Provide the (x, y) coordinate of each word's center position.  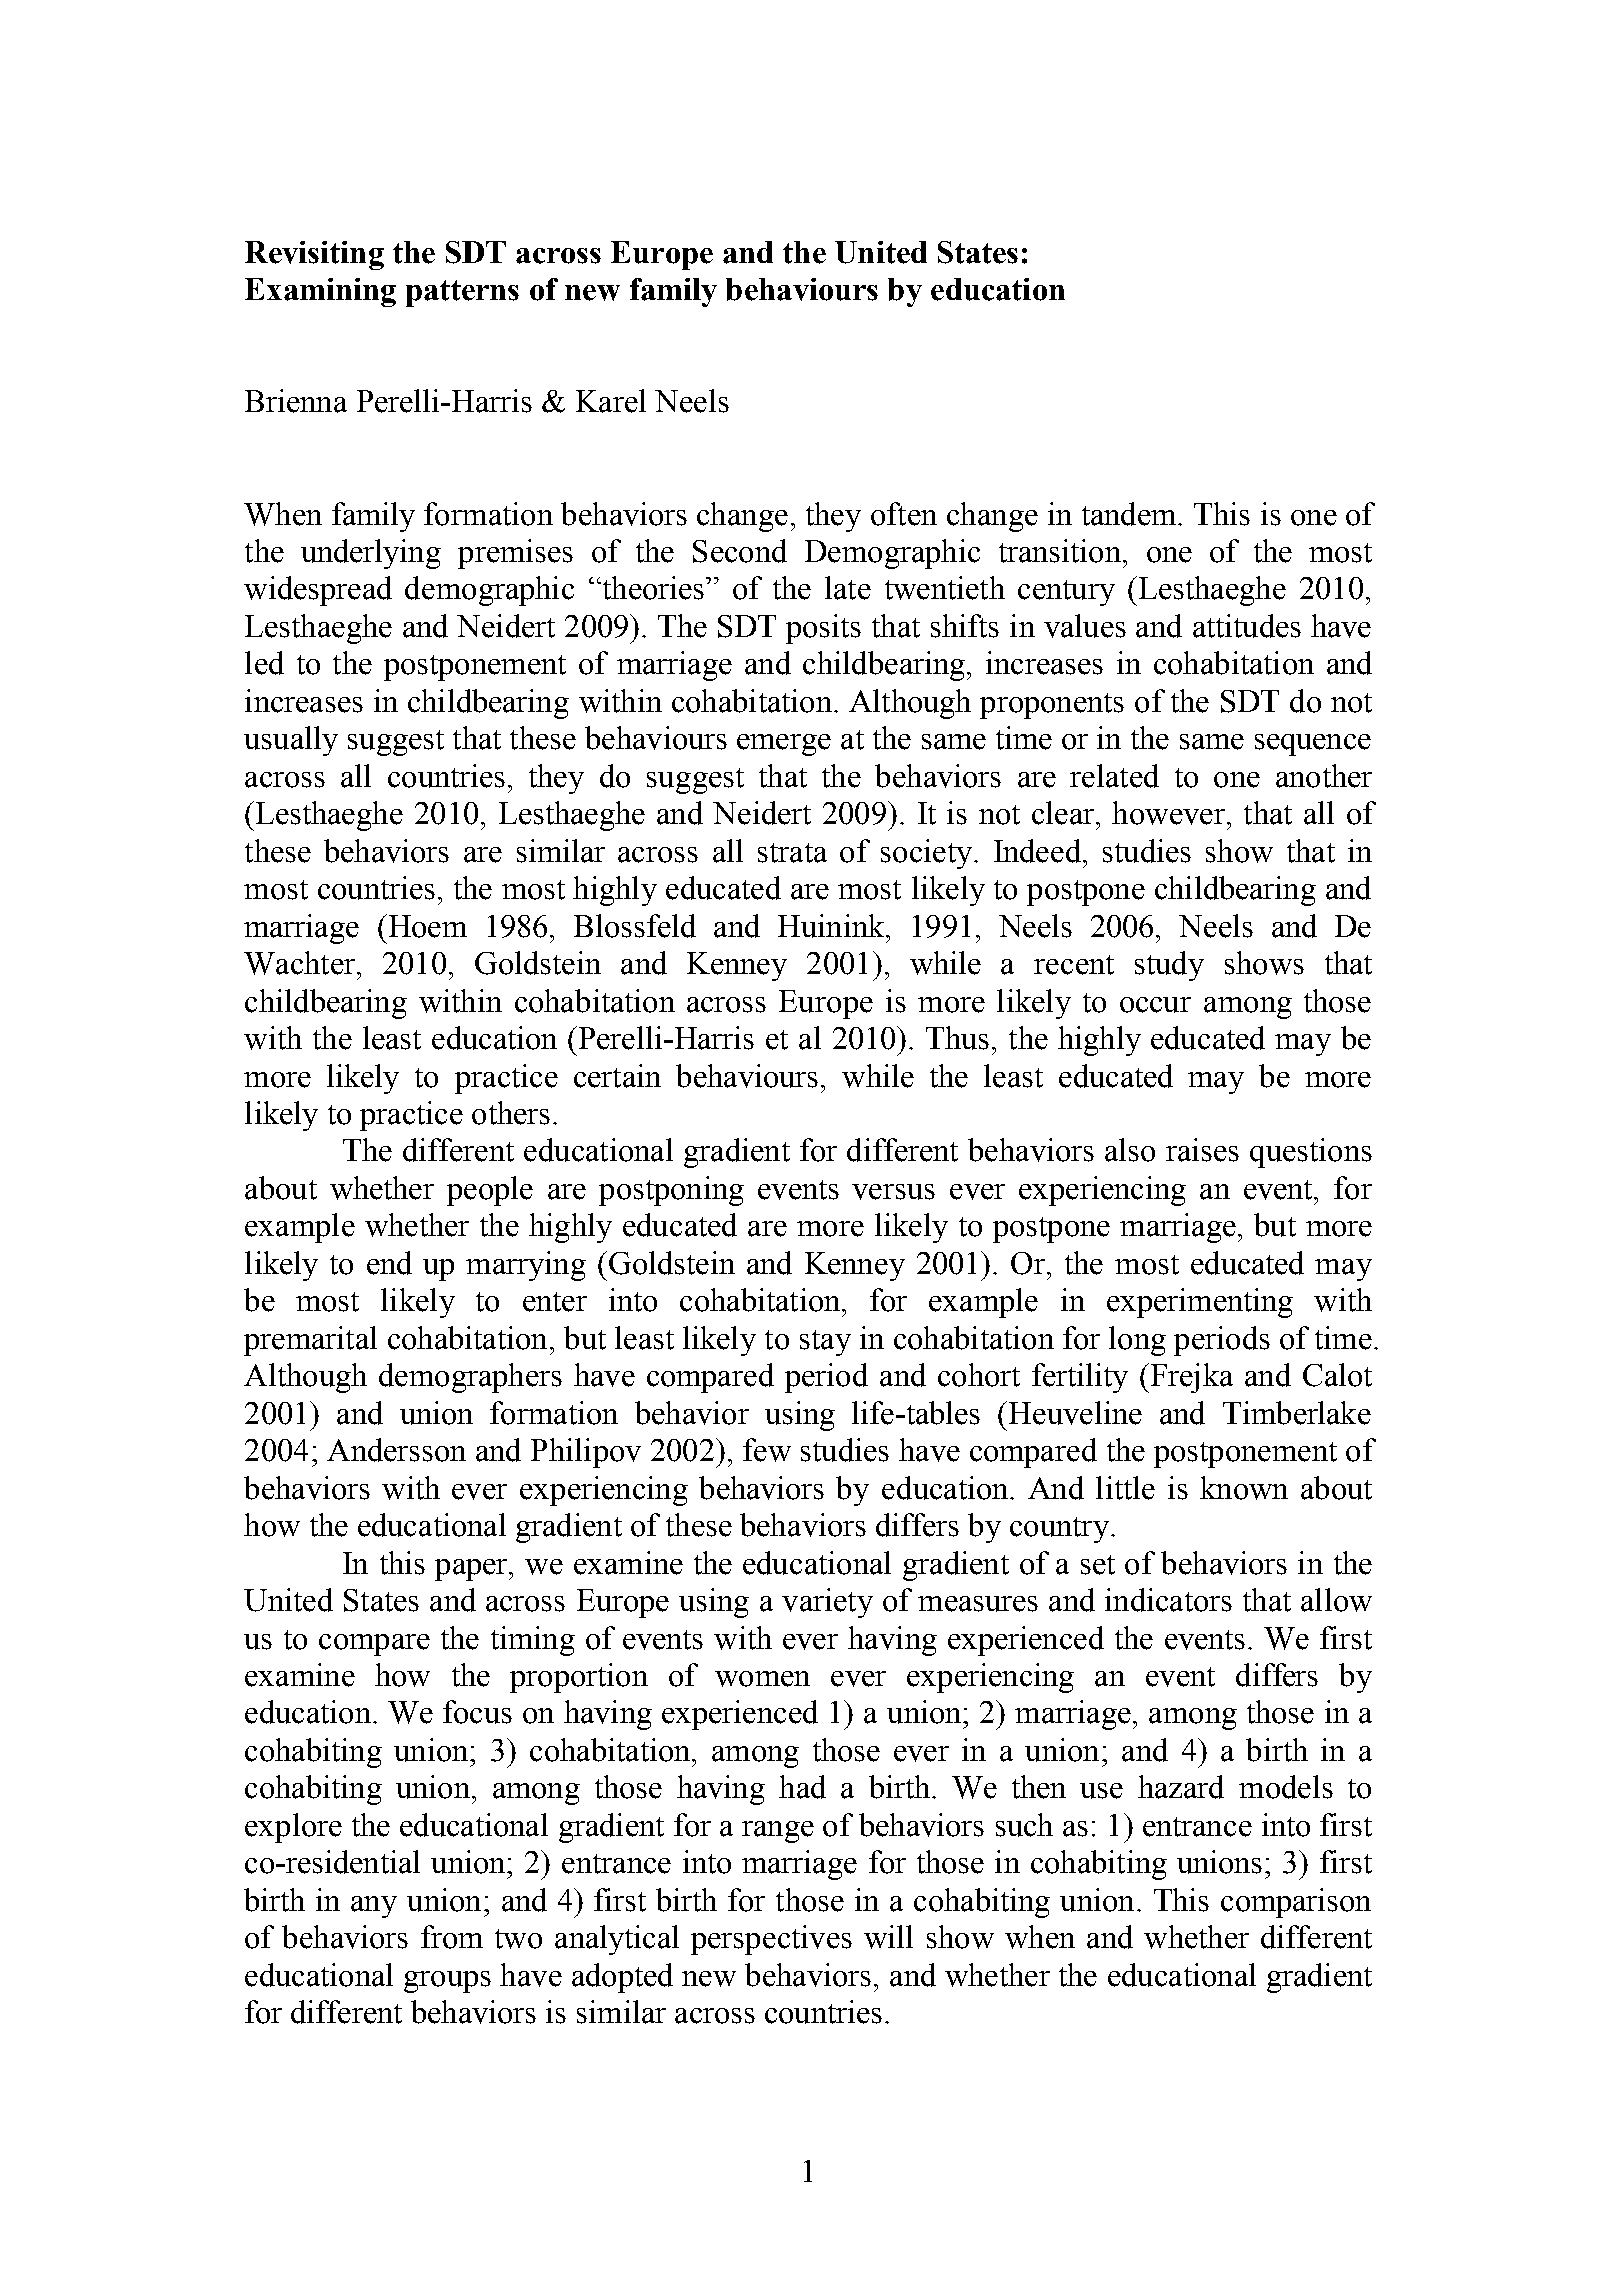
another (1324, 776)
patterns (462, 293)
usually (291, 741)
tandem (1130, 514)
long (1137, 1341)
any (374, 1907)
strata (792, 853)
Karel (611, 401)
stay (825, 1343)
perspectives (771, 1940)
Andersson (396, 1450)
